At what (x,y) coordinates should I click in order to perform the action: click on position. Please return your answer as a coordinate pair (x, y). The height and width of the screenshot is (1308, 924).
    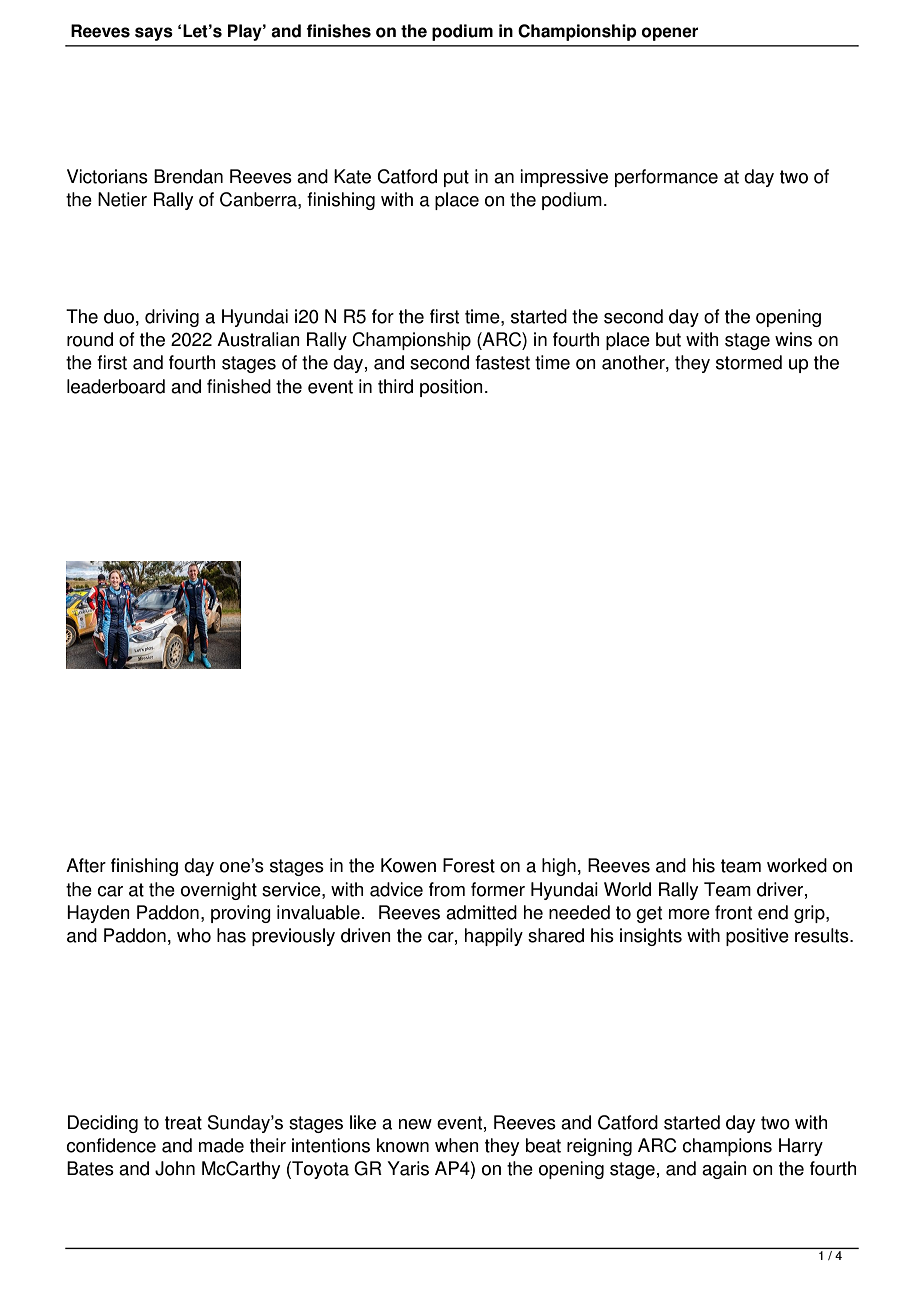
    Looking at the image, I should click on (451, 388).
